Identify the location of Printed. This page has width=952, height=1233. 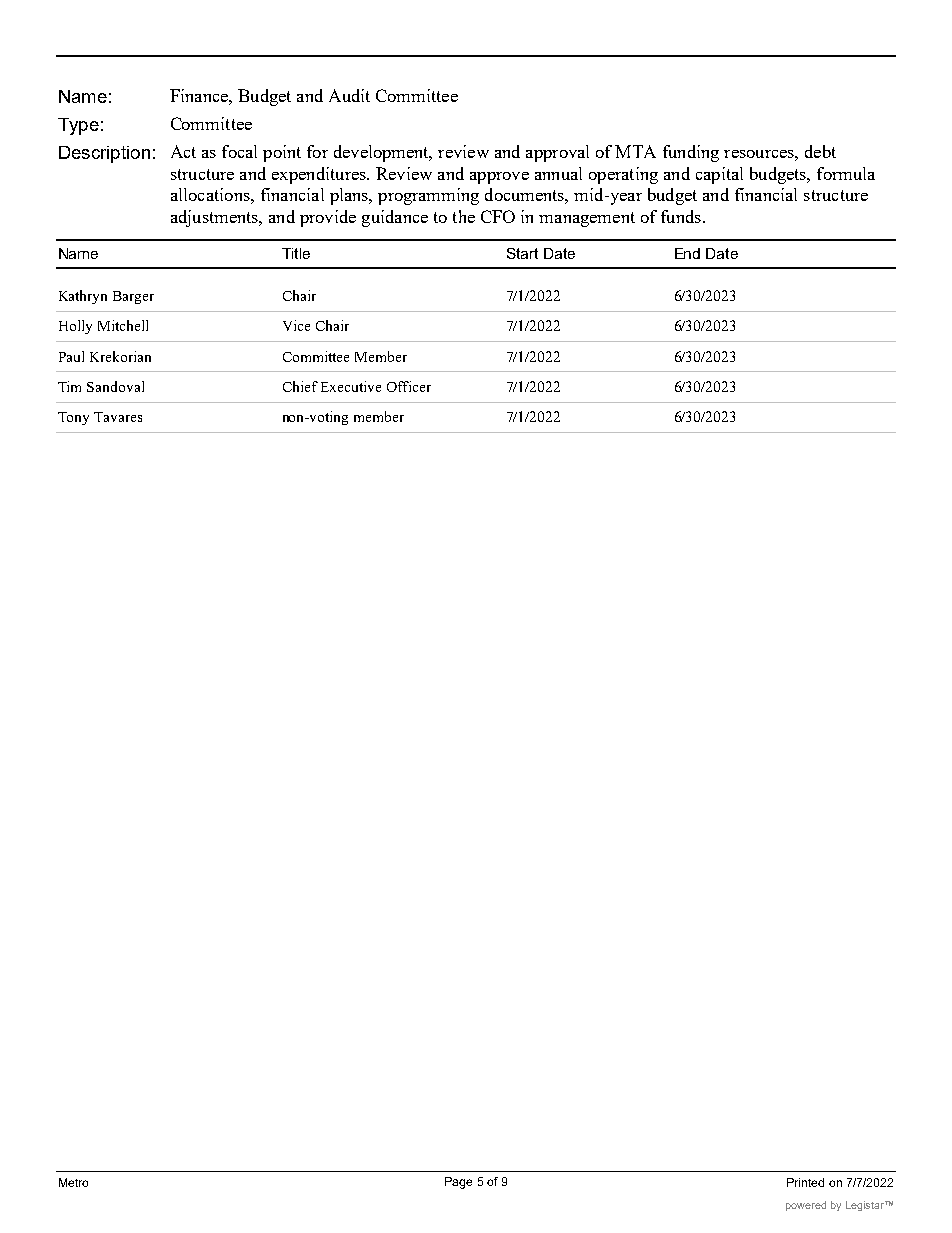
(805, 1182).
